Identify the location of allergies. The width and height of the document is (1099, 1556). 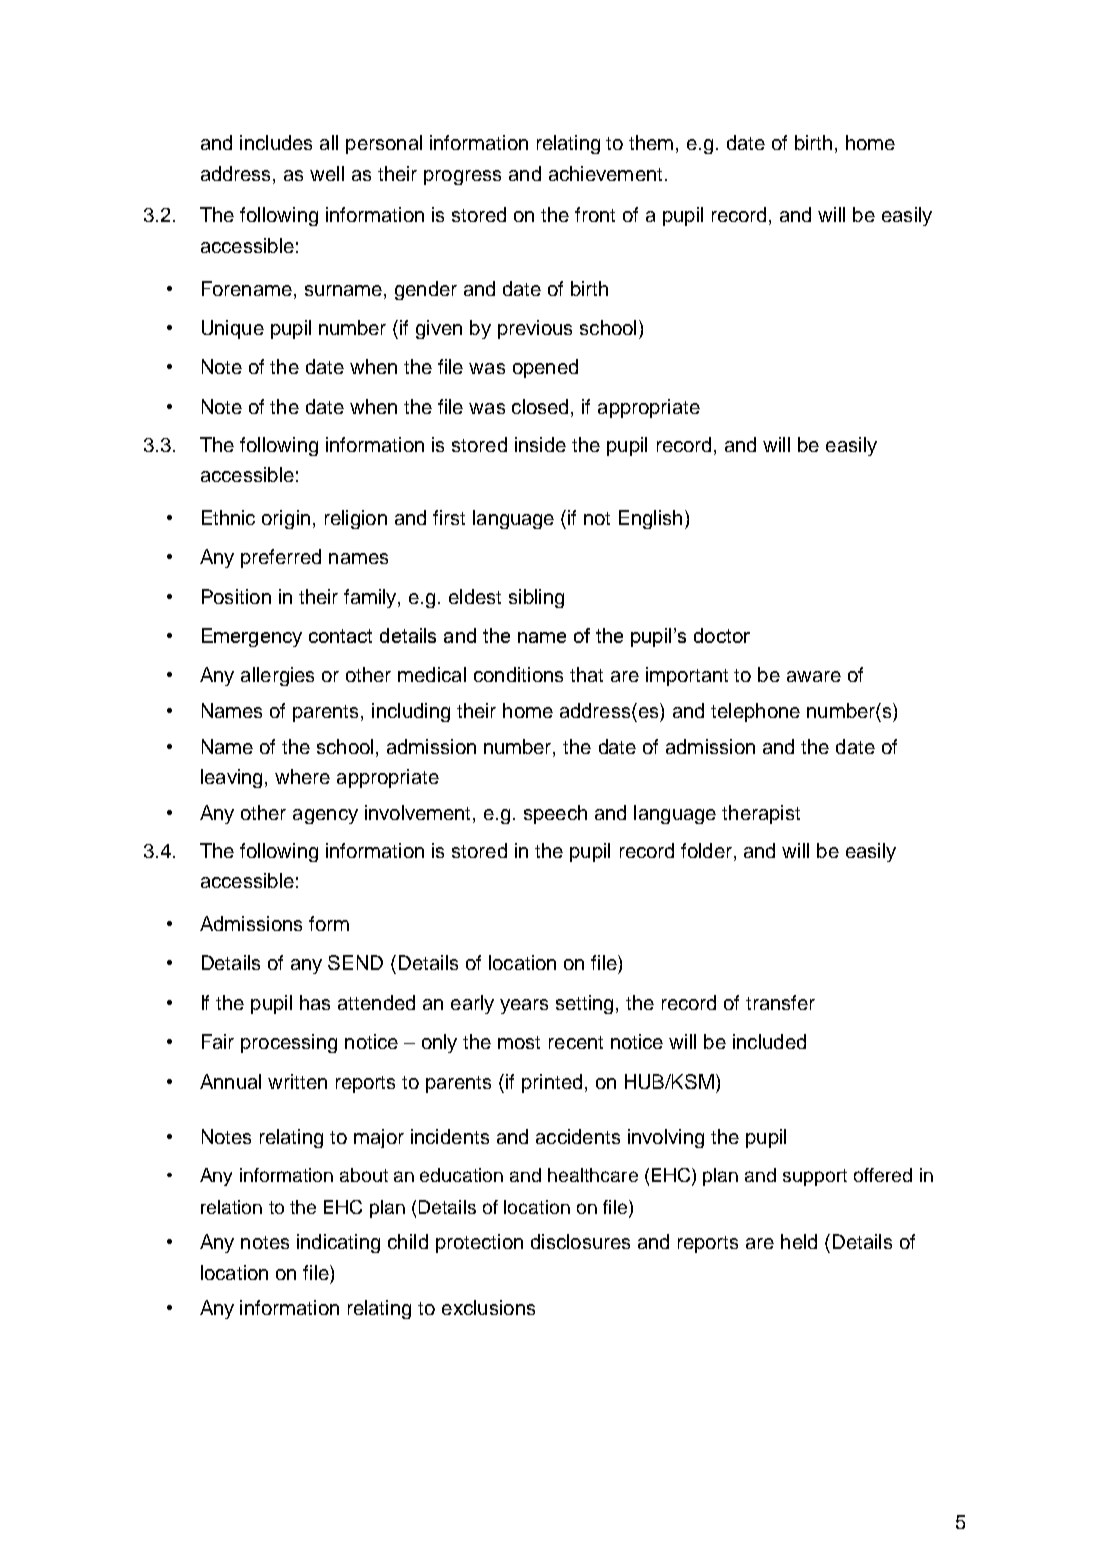
(277, 676).
